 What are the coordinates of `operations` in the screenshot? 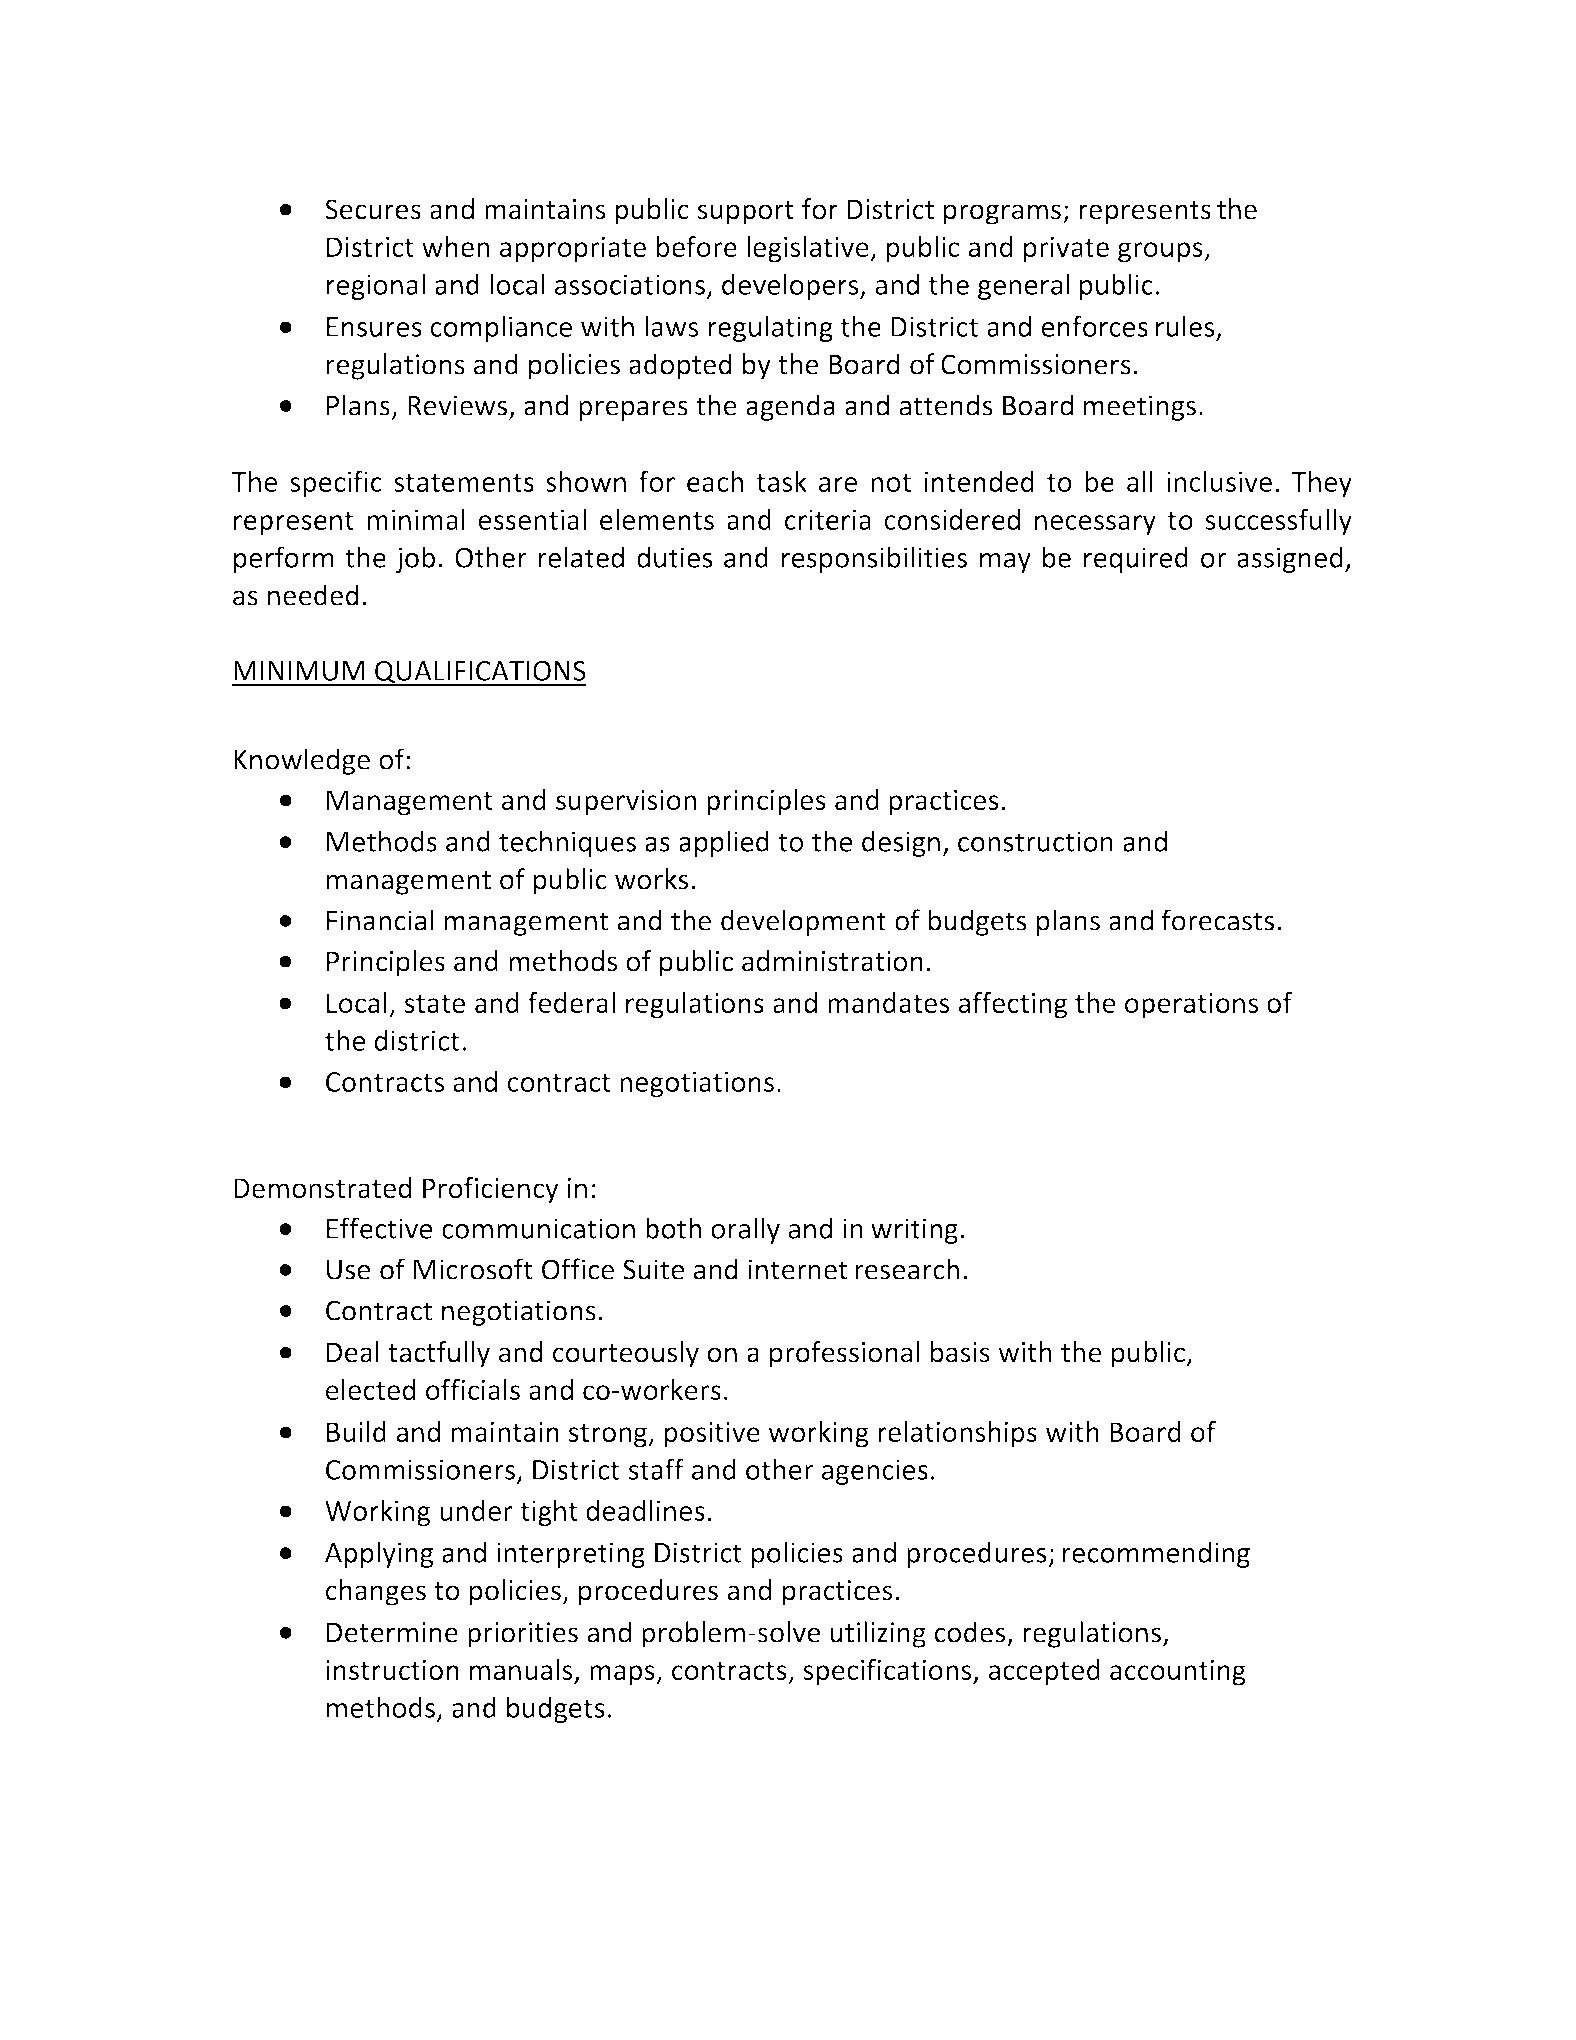 It's located at (1191, 1006).
